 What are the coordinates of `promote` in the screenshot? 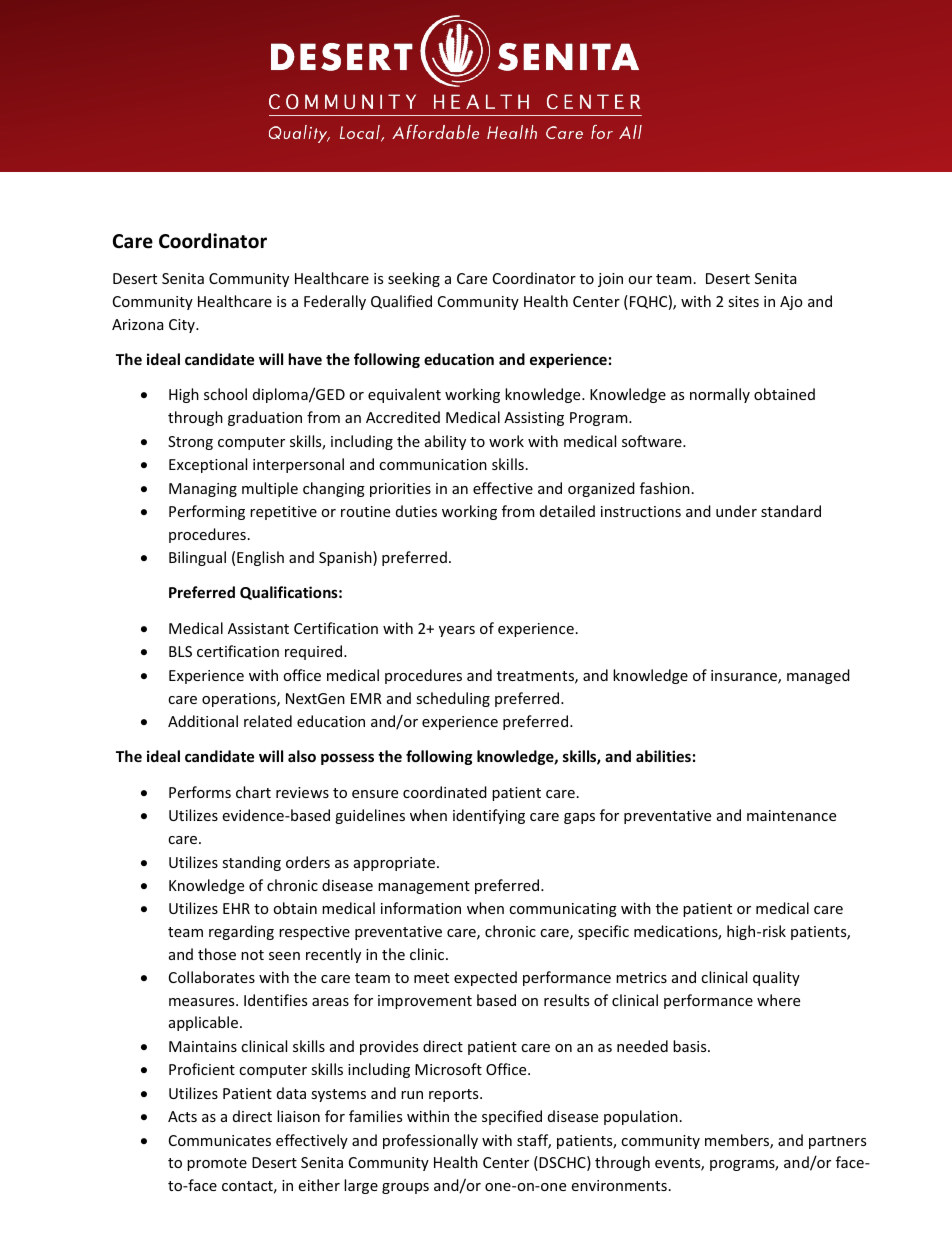 It's located at (217, 1164).
